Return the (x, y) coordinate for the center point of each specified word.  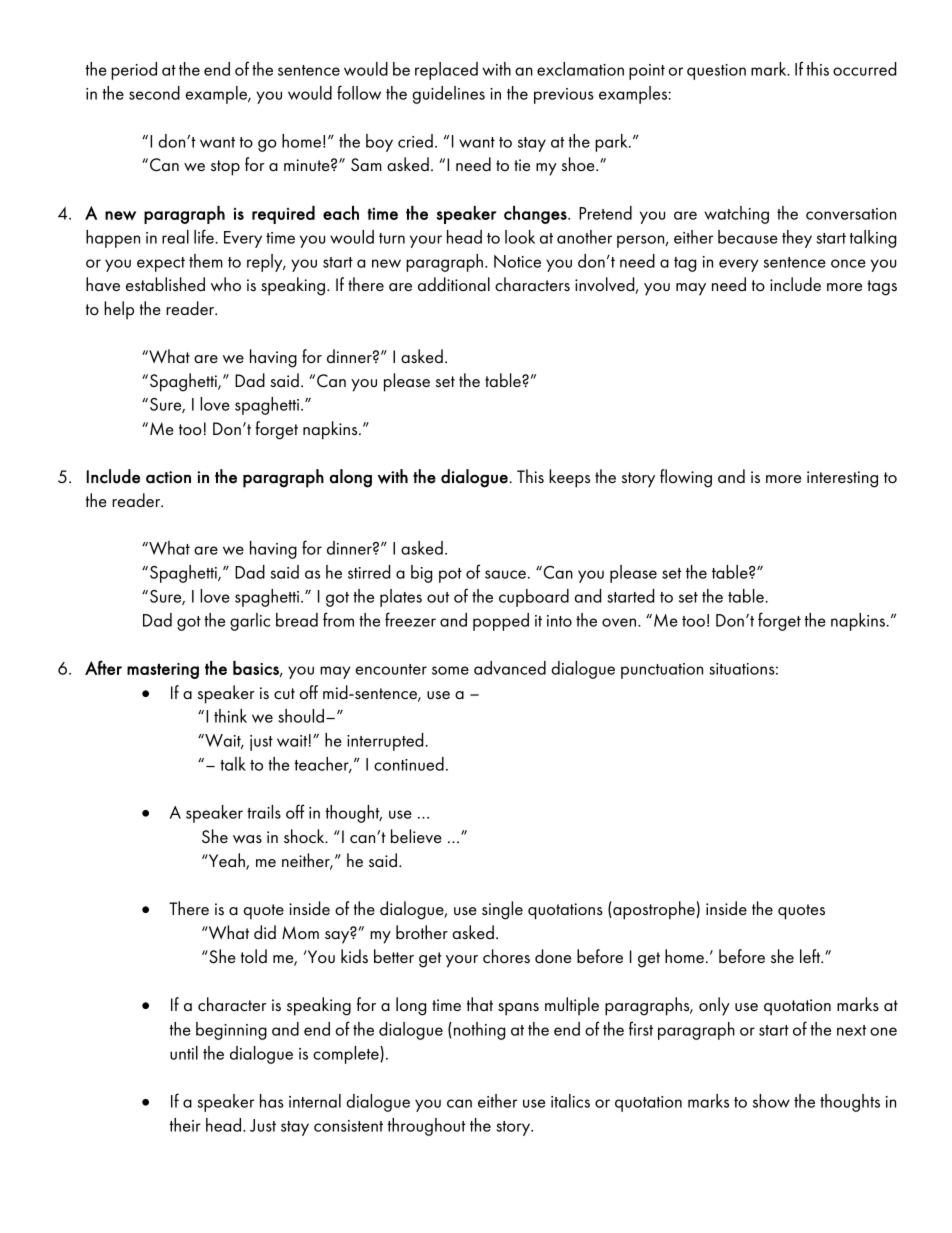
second (154, 93)
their (185, 1125)
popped (501, 622)
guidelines (448, 95)
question (716, 72)
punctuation (662, 671)
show (771, 1101)
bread (297, 620)
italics (570, 1101)
